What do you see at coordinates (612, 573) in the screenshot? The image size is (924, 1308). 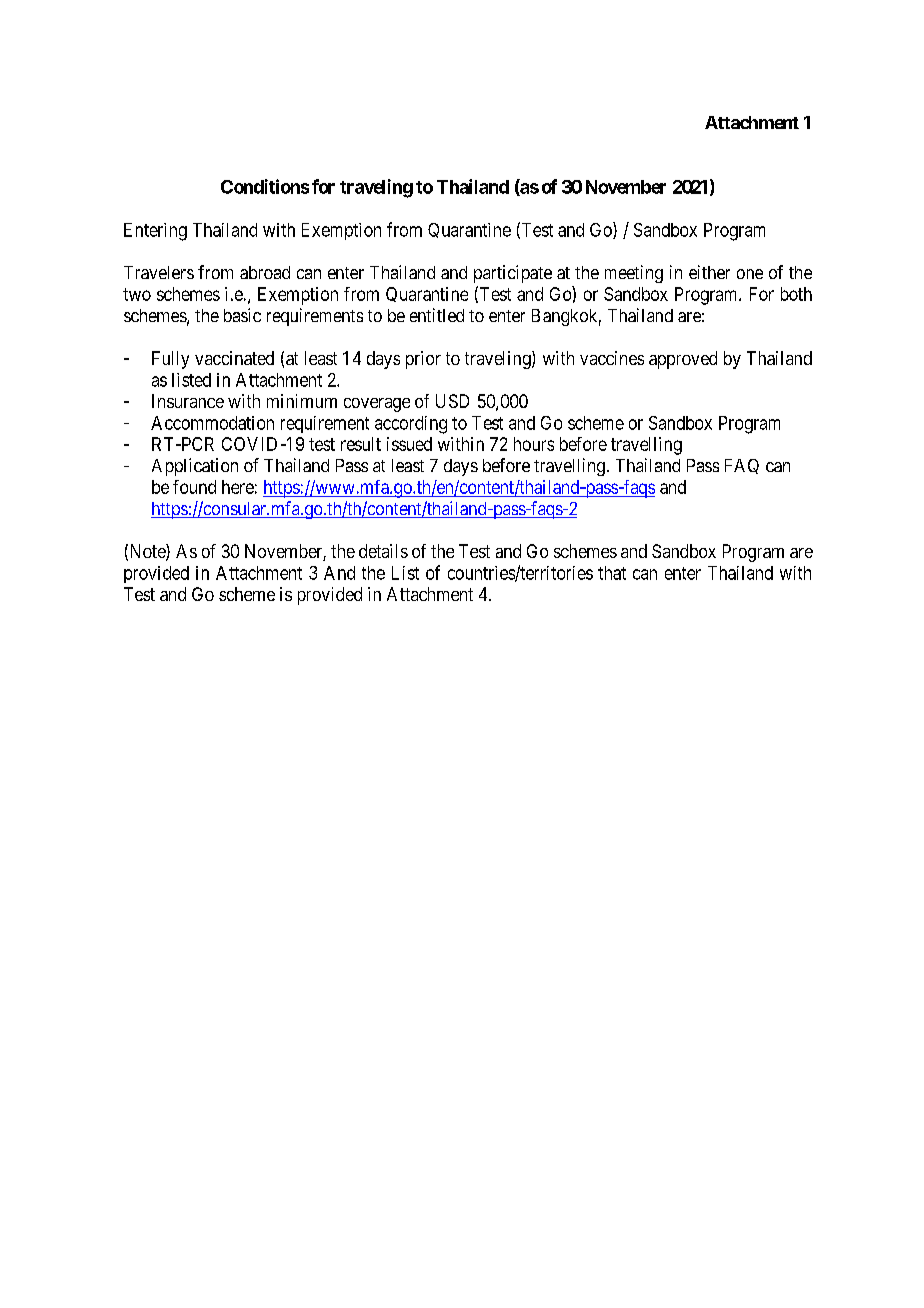 I see `that` at bounding box center [612, 573].
